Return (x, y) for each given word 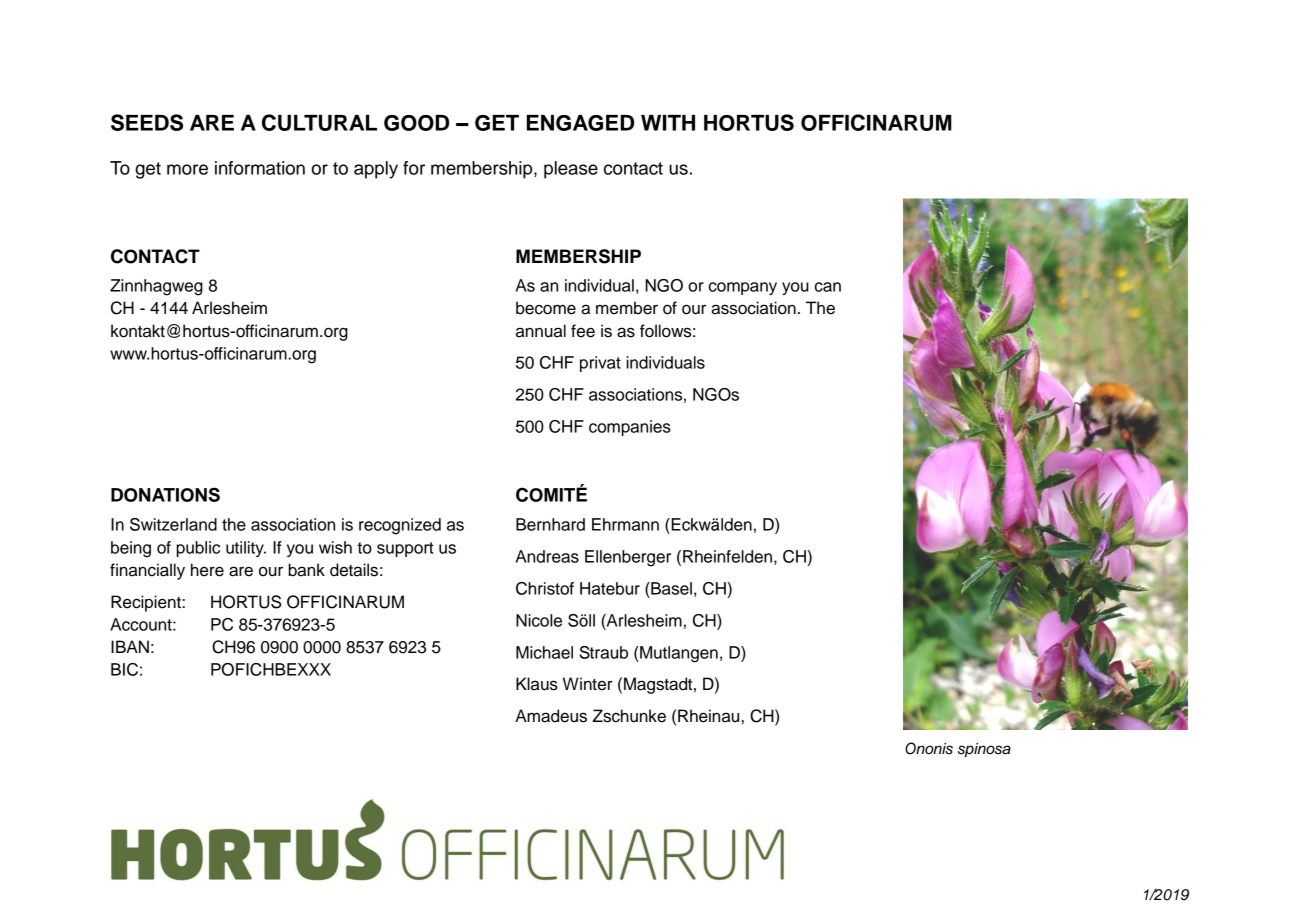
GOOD (416, 123)
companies (630, 428)
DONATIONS (165, 494)
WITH (668, 123)
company (743, 288)
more (187, 169)
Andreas (547, 556)
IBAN (130, 646)
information (260, 168)
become (546, 308)
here (207, 570)
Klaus (537, 684)
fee (583, 331)
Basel (670, 588)
